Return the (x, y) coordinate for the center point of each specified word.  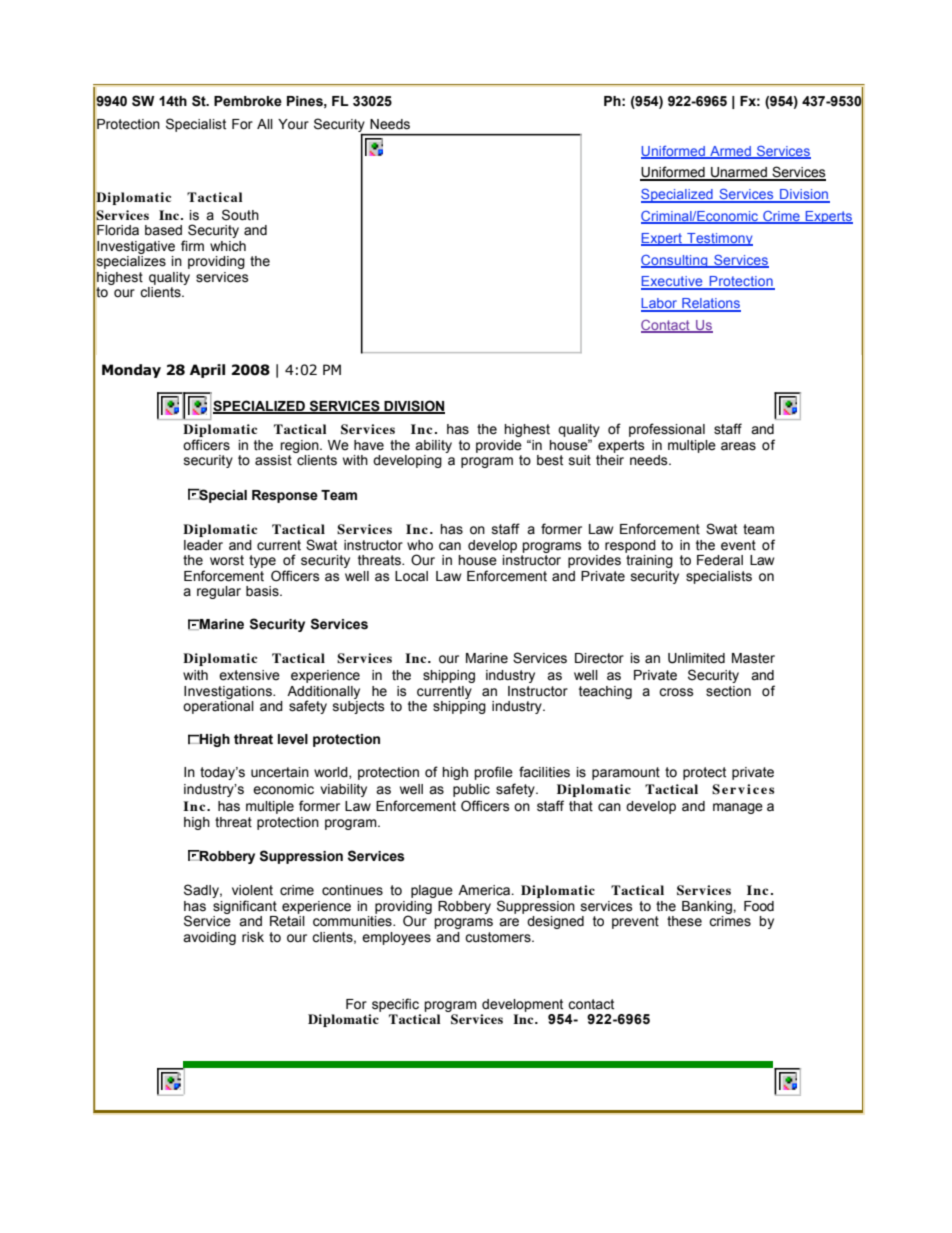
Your (293, 124)
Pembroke (248, 101)
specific (395, 1005)
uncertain (280, 772)
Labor (660, 304)
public (471, 790)
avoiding (209, 938)
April (207, 371)
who (420, 545)
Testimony (719, 239)
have (369, 445)
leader (203, 545)
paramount (626, 773)
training (649, 561)
